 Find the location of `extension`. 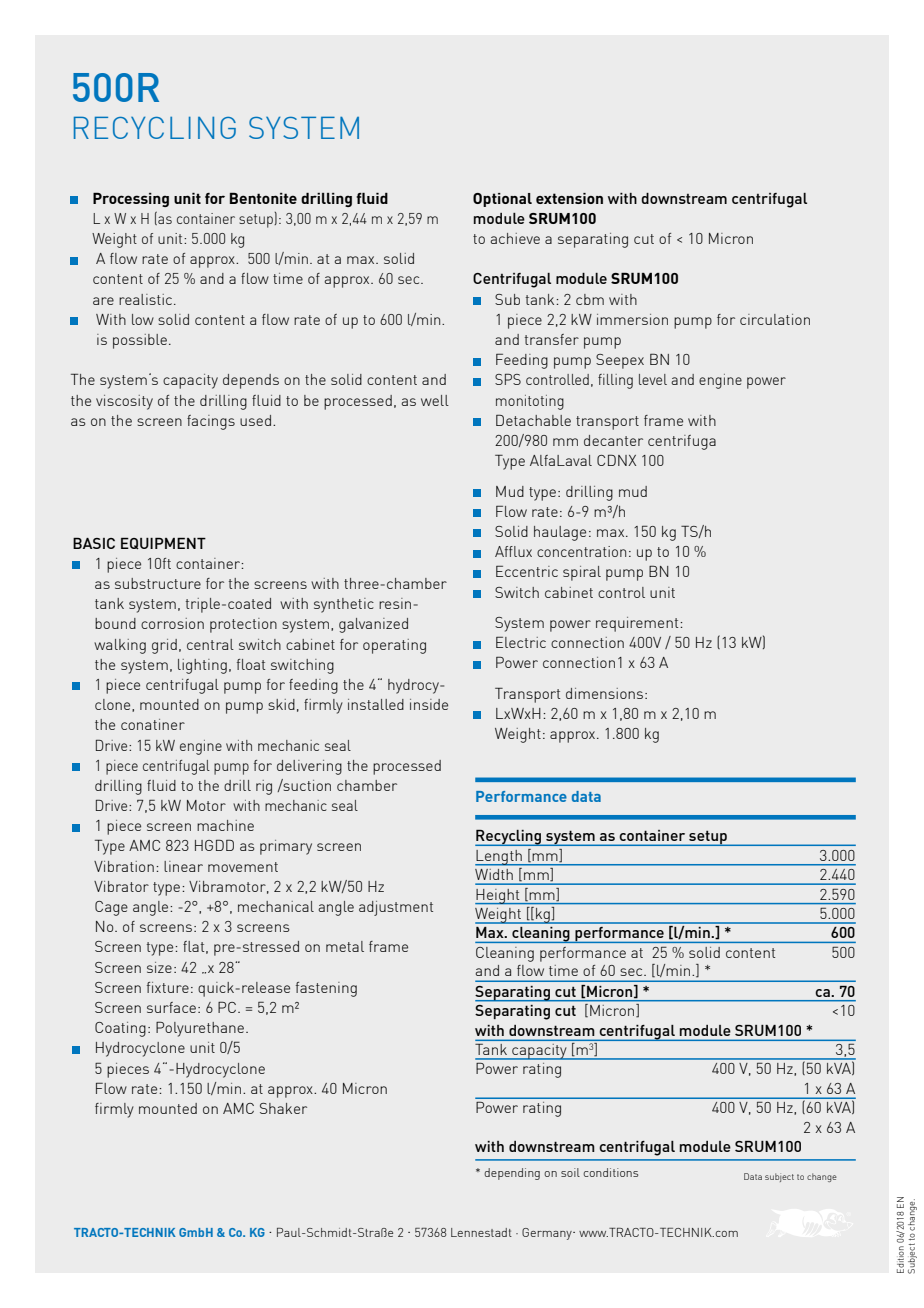

extension is located at coordinates (569, 198).
